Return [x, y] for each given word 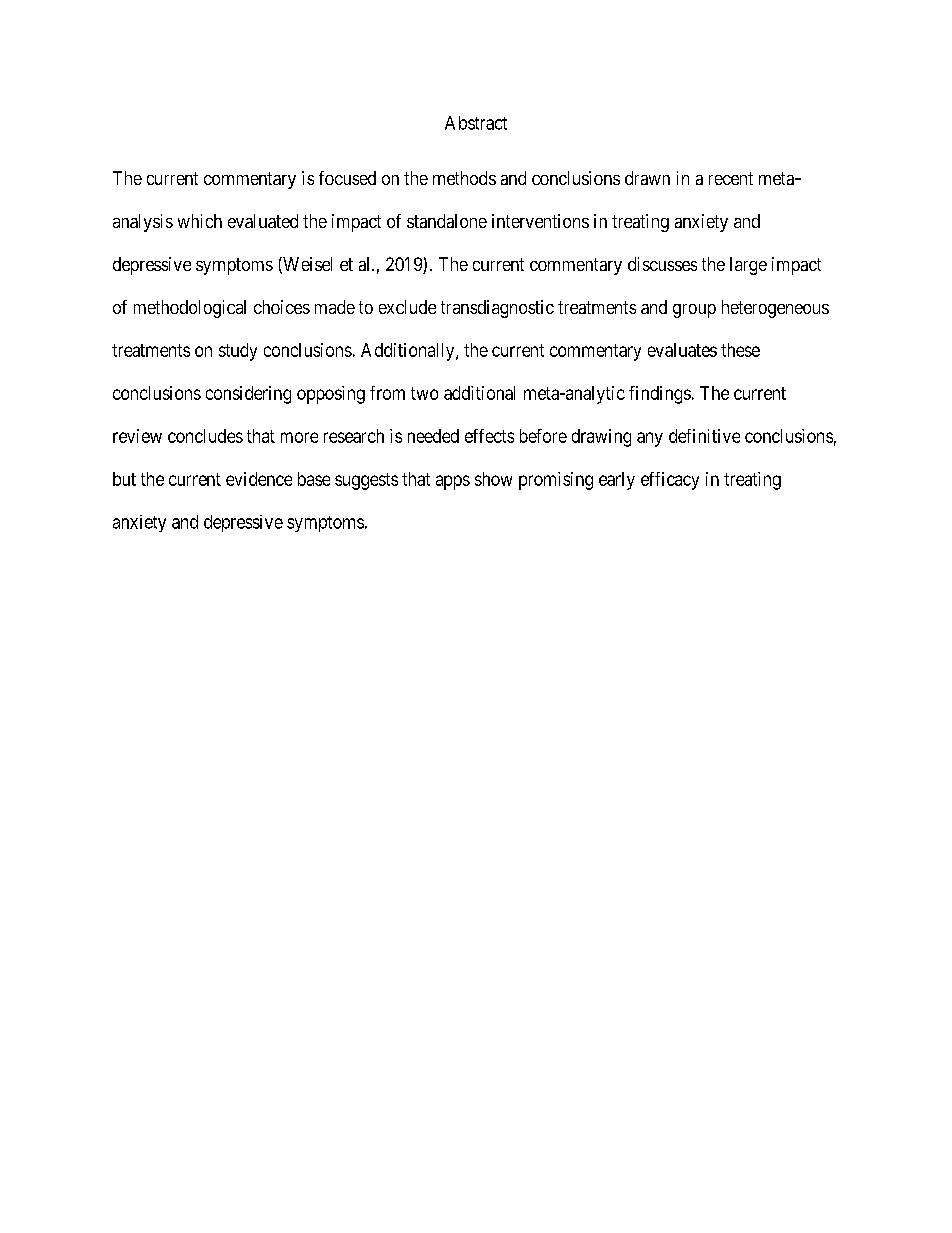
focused [347, 178]
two [424, 393]
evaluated [263, 221]
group [694, 311]
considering [248, 395]
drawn [647, 178]
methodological [190, 309]
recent [731, 178]
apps [453, 482]
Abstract [476, 123]
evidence [259, 479]
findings [660, 395]
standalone [447, 221]
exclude [407, 307]
